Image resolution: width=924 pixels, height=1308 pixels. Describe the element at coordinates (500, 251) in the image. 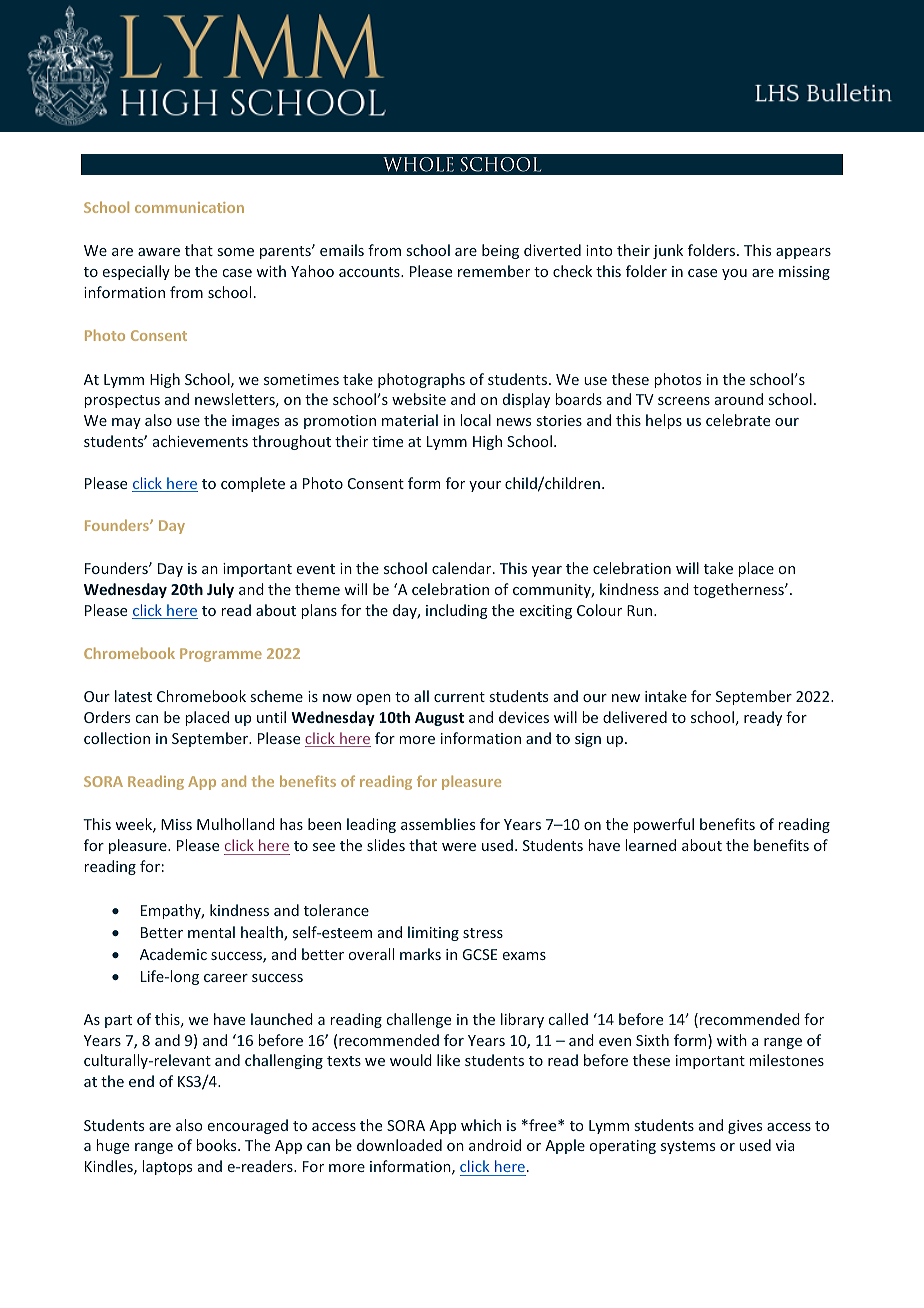

I see `being` at that location.
